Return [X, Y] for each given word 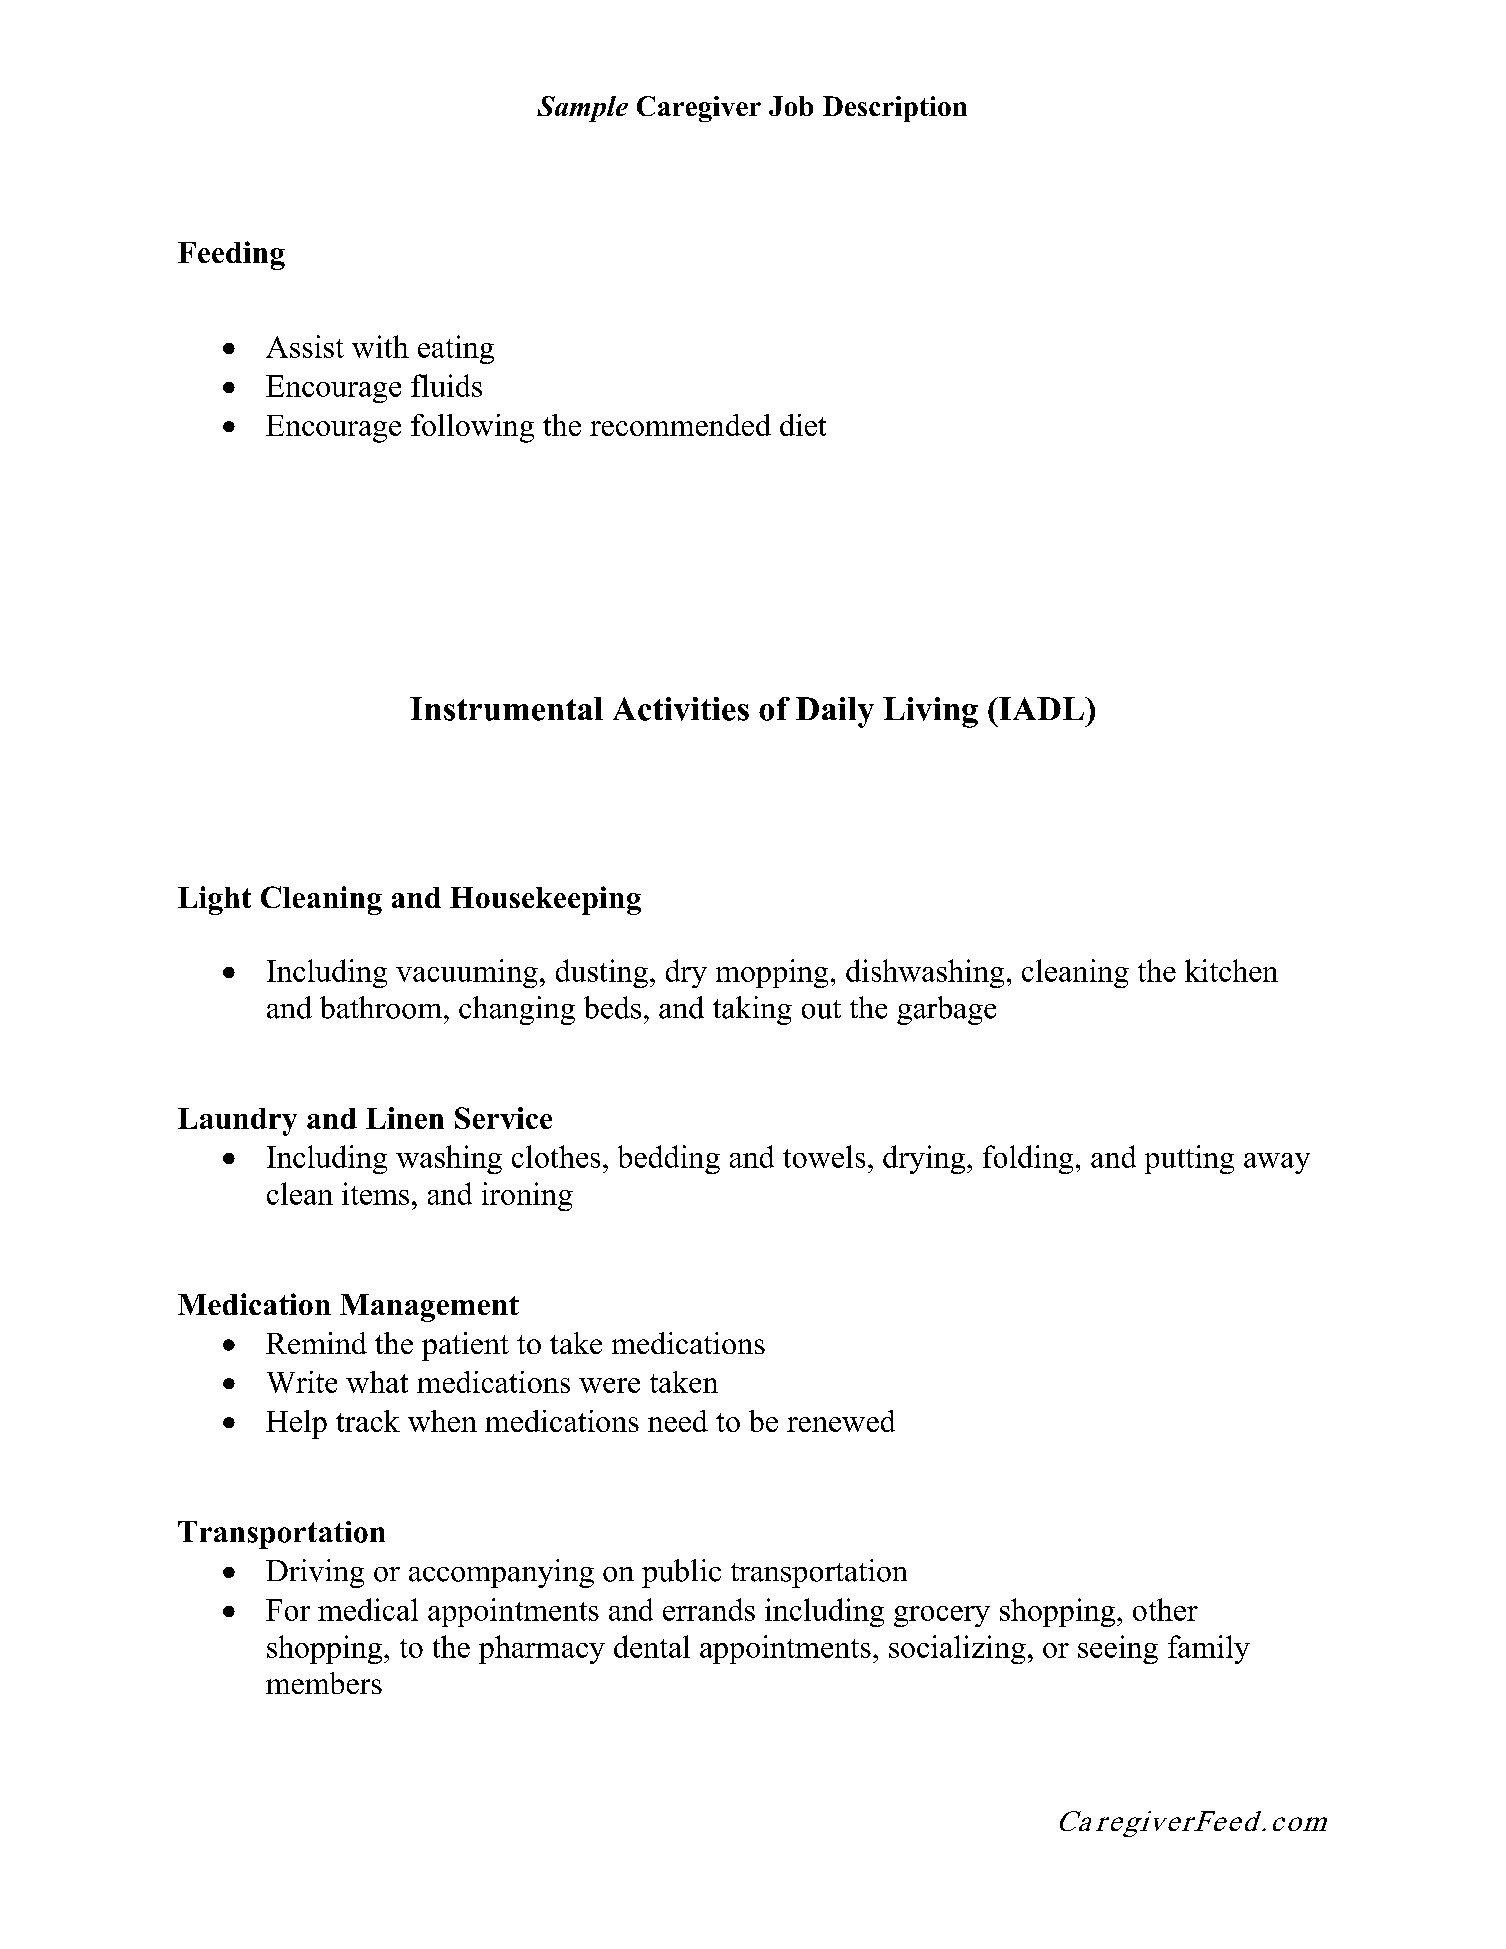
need [678, 1421]
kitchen [1231, 970]
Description [895, 109]
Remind [316, 1343]
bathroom [382, 1007]
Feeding [231, 255]
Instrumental [506, 709]
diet [803, 425]
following [472, 428]
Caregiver [699, 109]
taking [752, 1010]
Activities [681, 709]
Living [930, 712]
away [1277, 1163]
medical [368, 1609]
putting [1189, 1159]
